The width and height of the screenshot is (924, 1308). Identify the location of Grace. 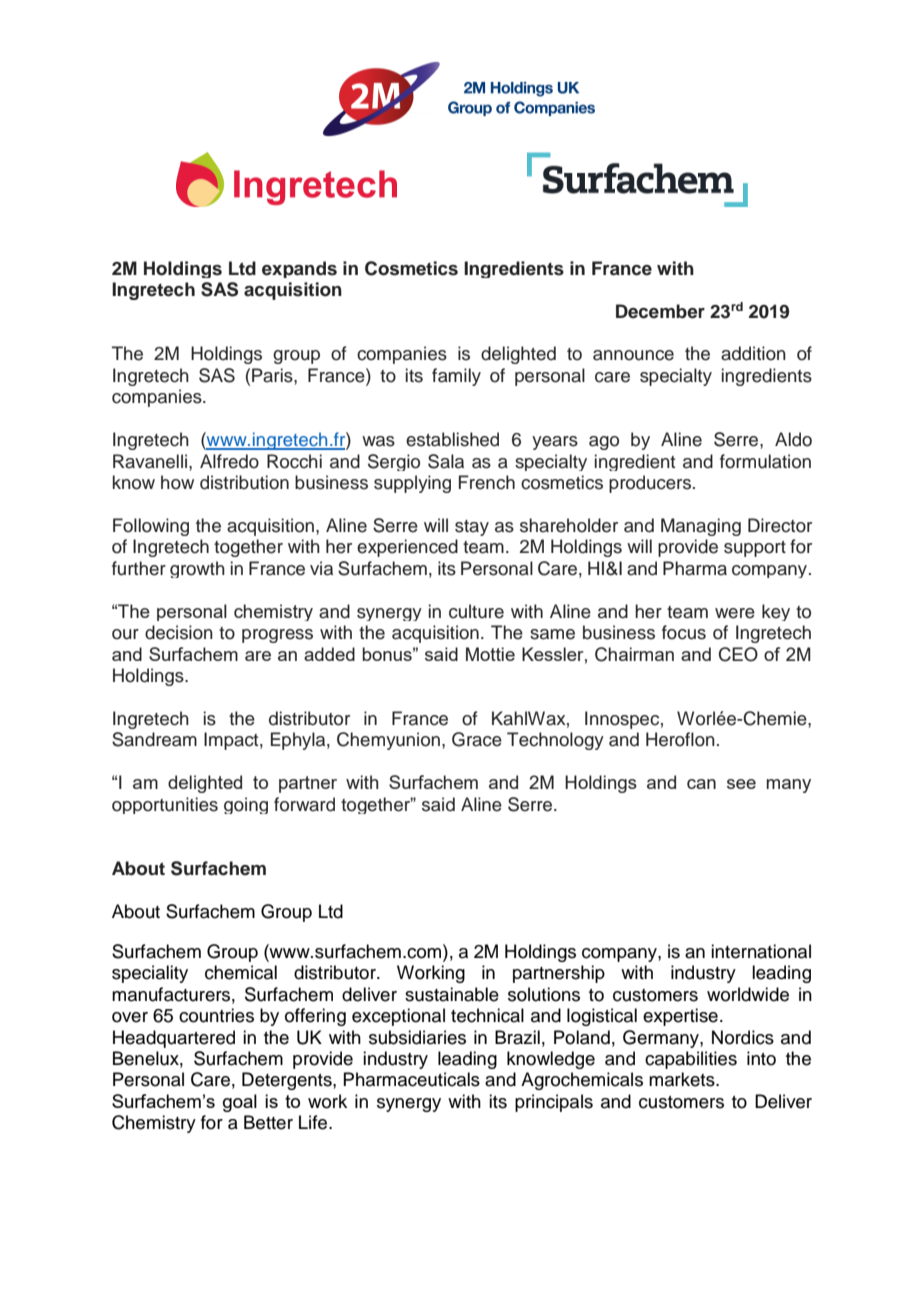
(477, 739).
